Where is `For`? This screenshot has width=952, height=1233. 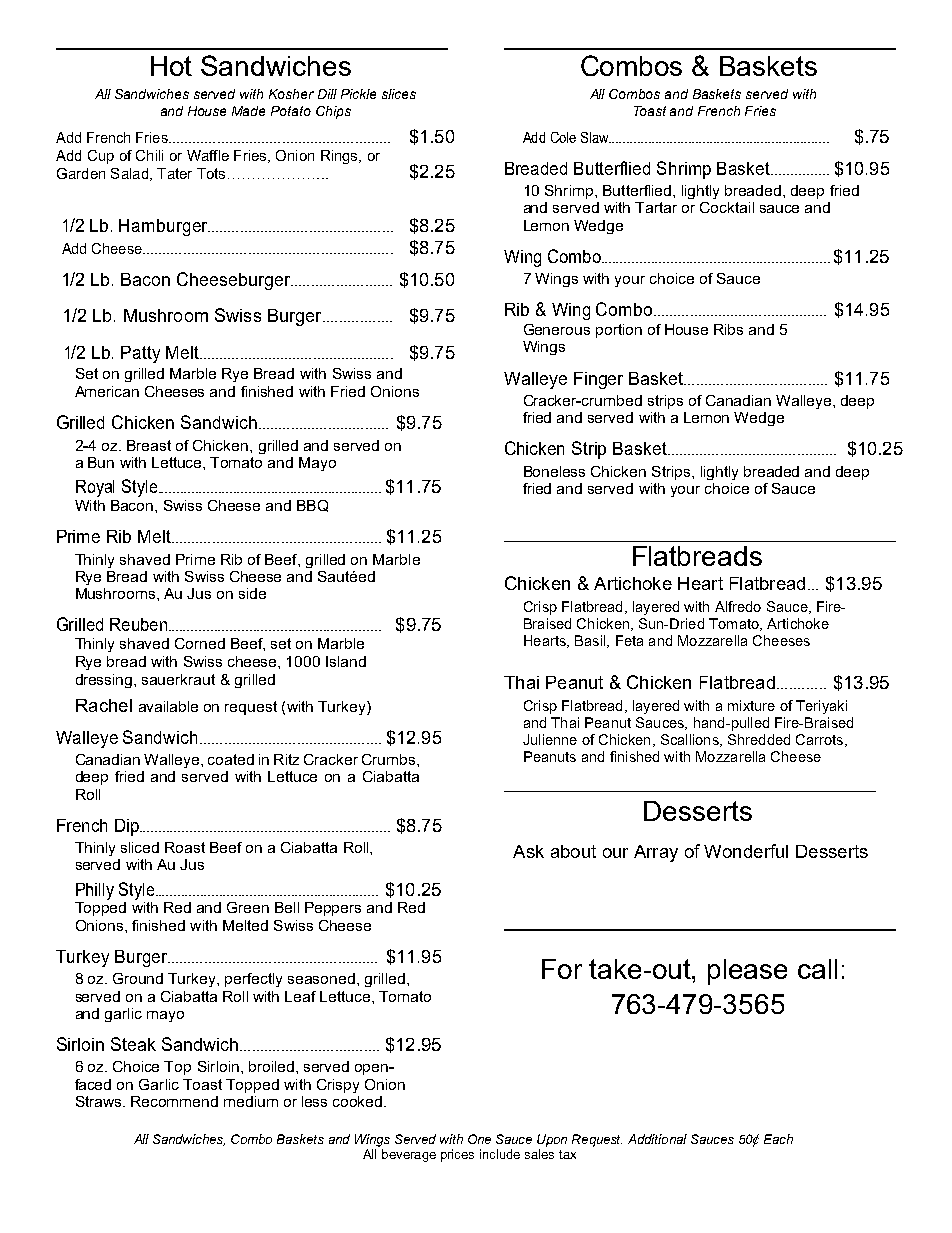
For is located at coordinates (562, 969).
